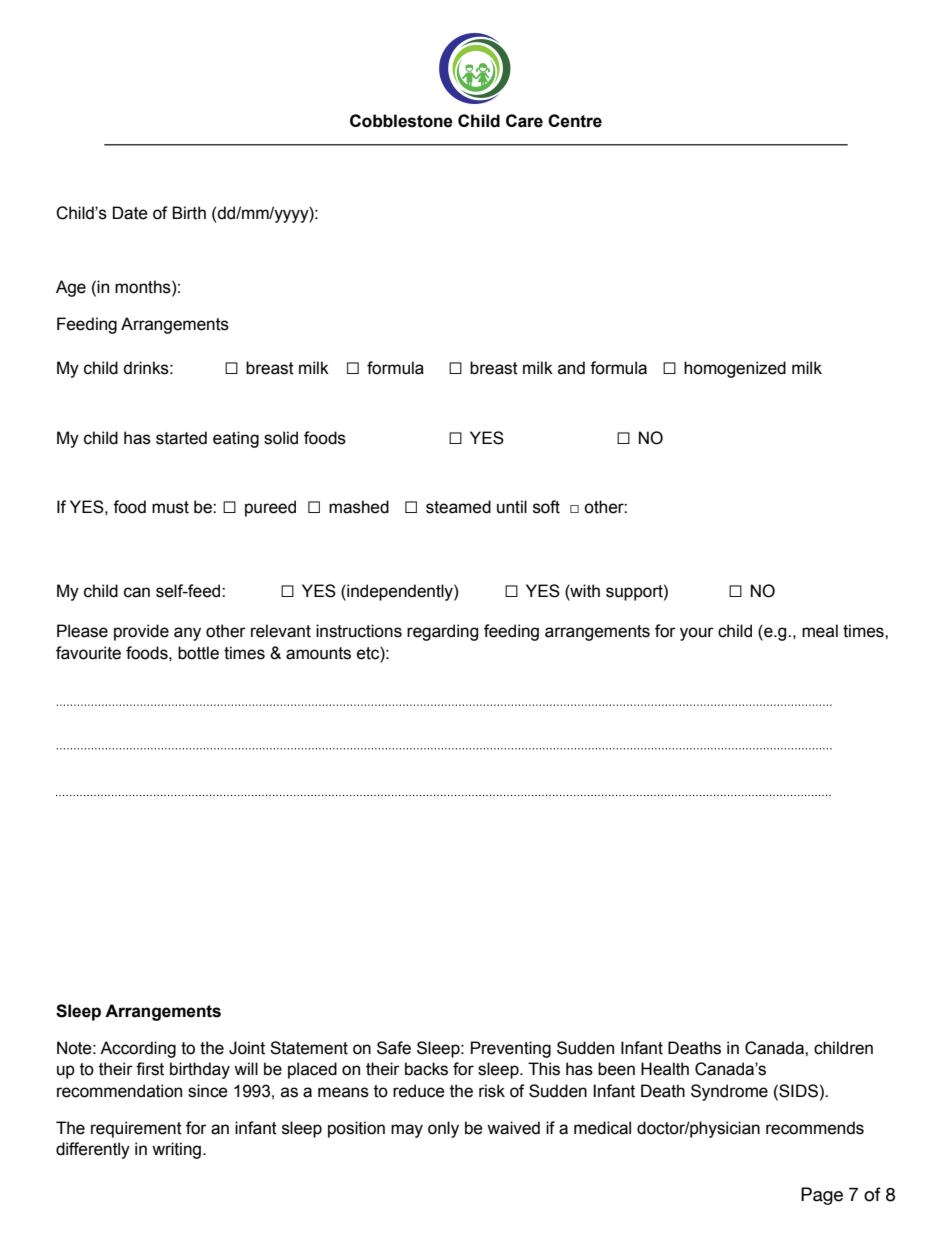  What do you see at coordinates (130, 213) in the screenshot?
I see `Date` at bounding box center [130, 213].
